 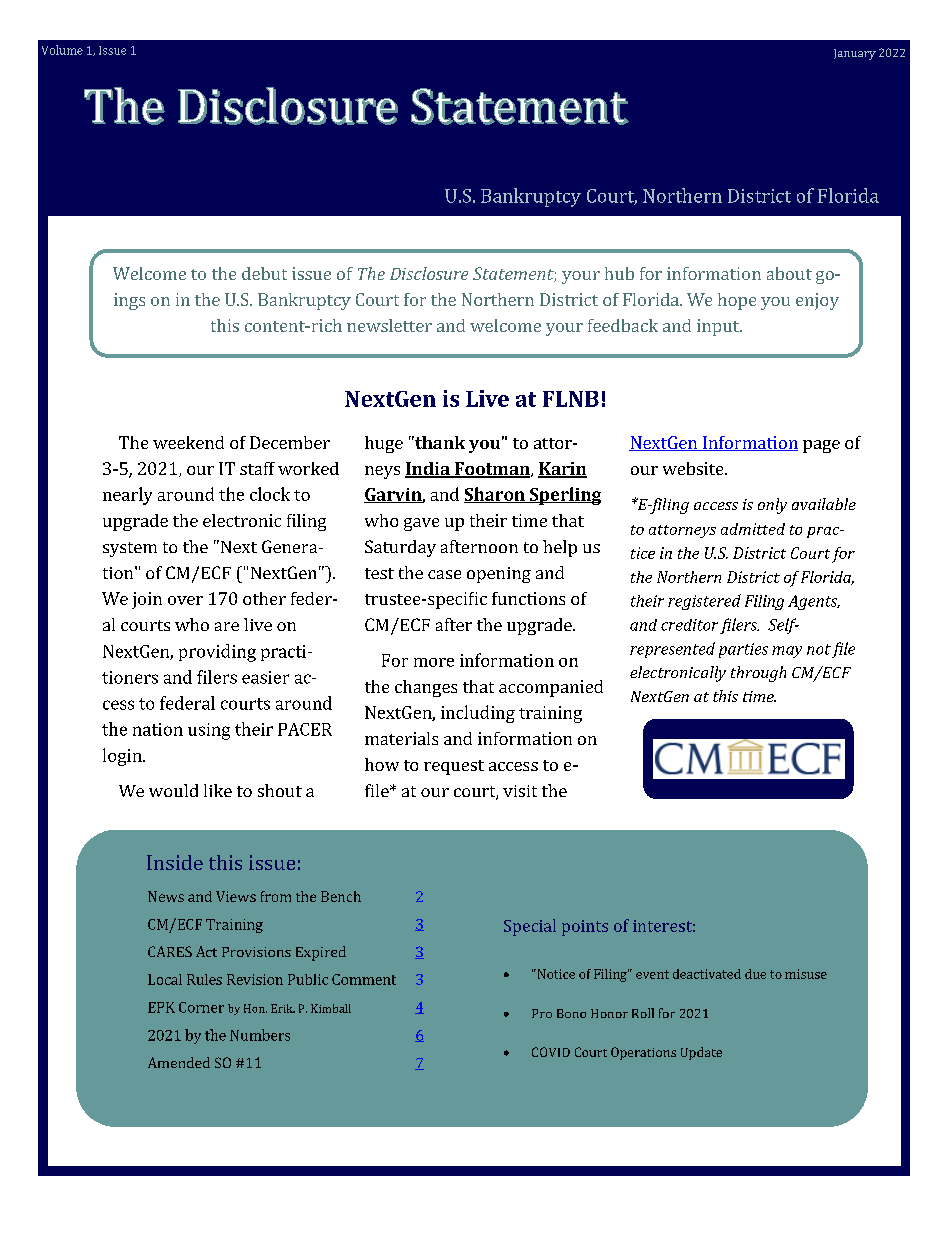 I want to click on including, so click(x=478, y=714).
